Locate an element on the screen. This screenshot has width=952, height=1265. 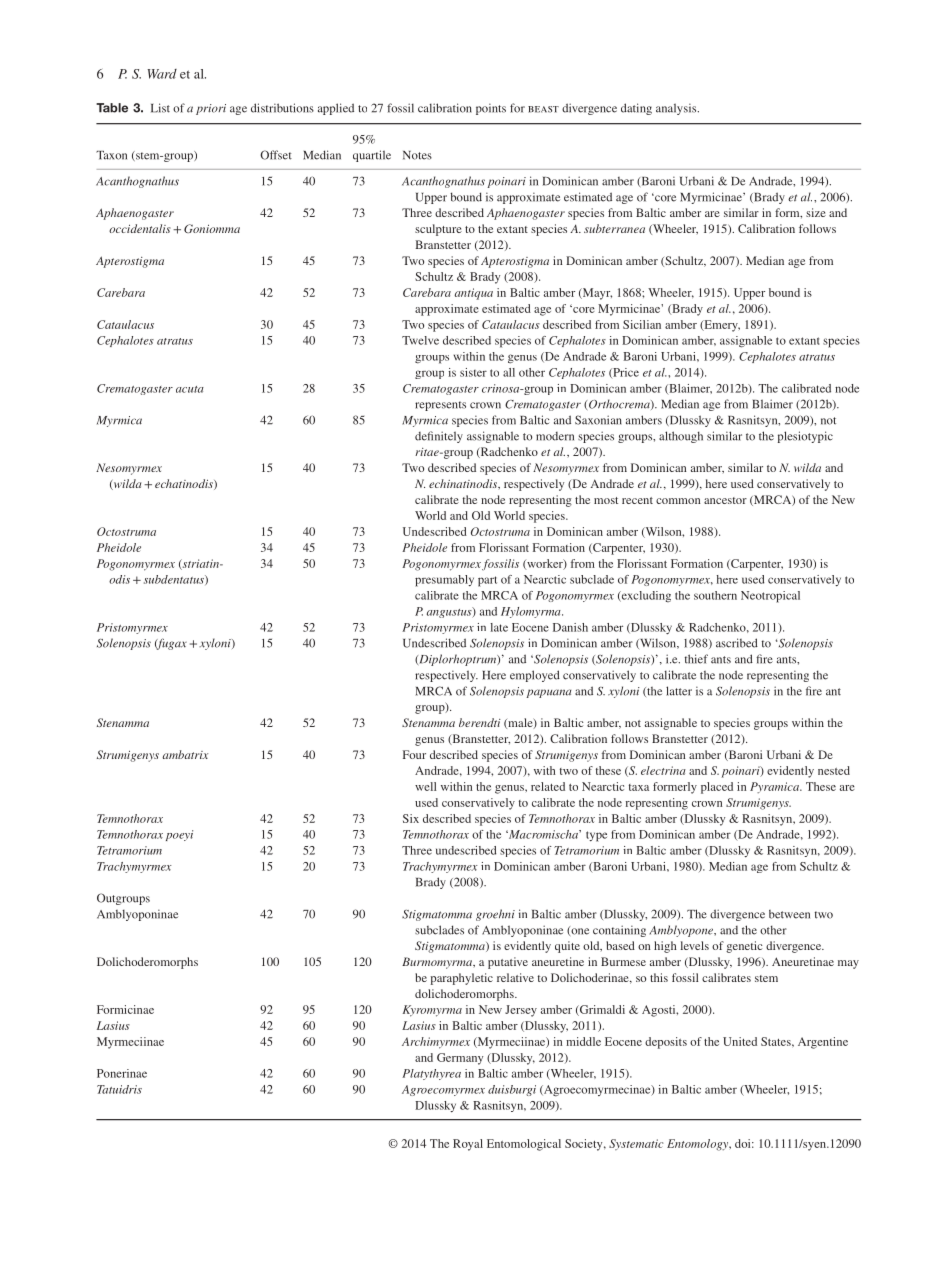
sister is located at coordinates (473, 372).
